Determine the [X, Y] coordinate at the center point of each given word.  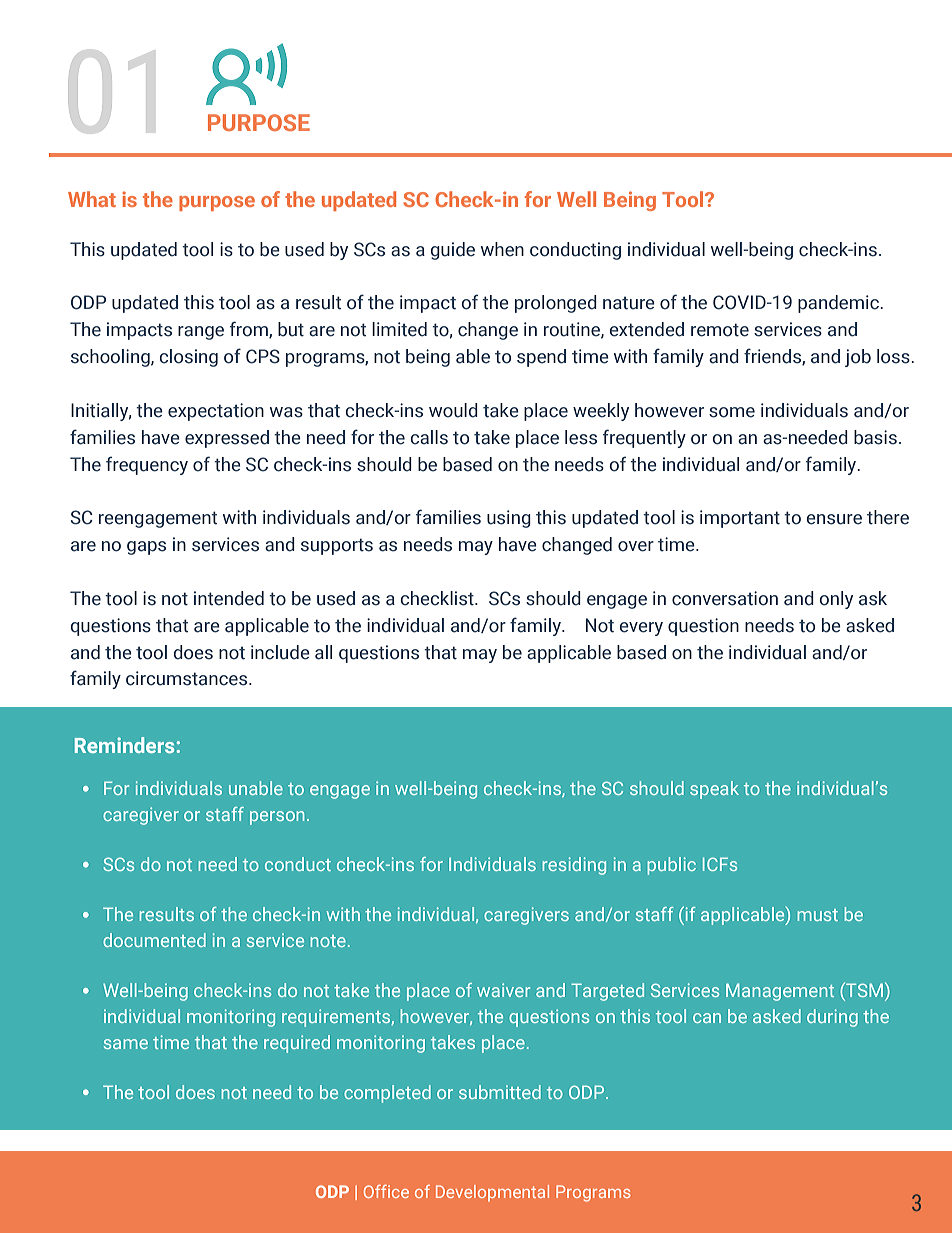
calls [429, 437]
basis [875, 437]
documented [154, 940]
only [836, 600]
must [817, 915]
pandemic [839, 304]
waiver [503, 990]
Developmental [492, 1193]
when [502, 249]
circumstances [188, 678]
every [641, 629]
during [832, 1018]
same [126, 1044]
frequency [147, 465]
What [92, 199]
